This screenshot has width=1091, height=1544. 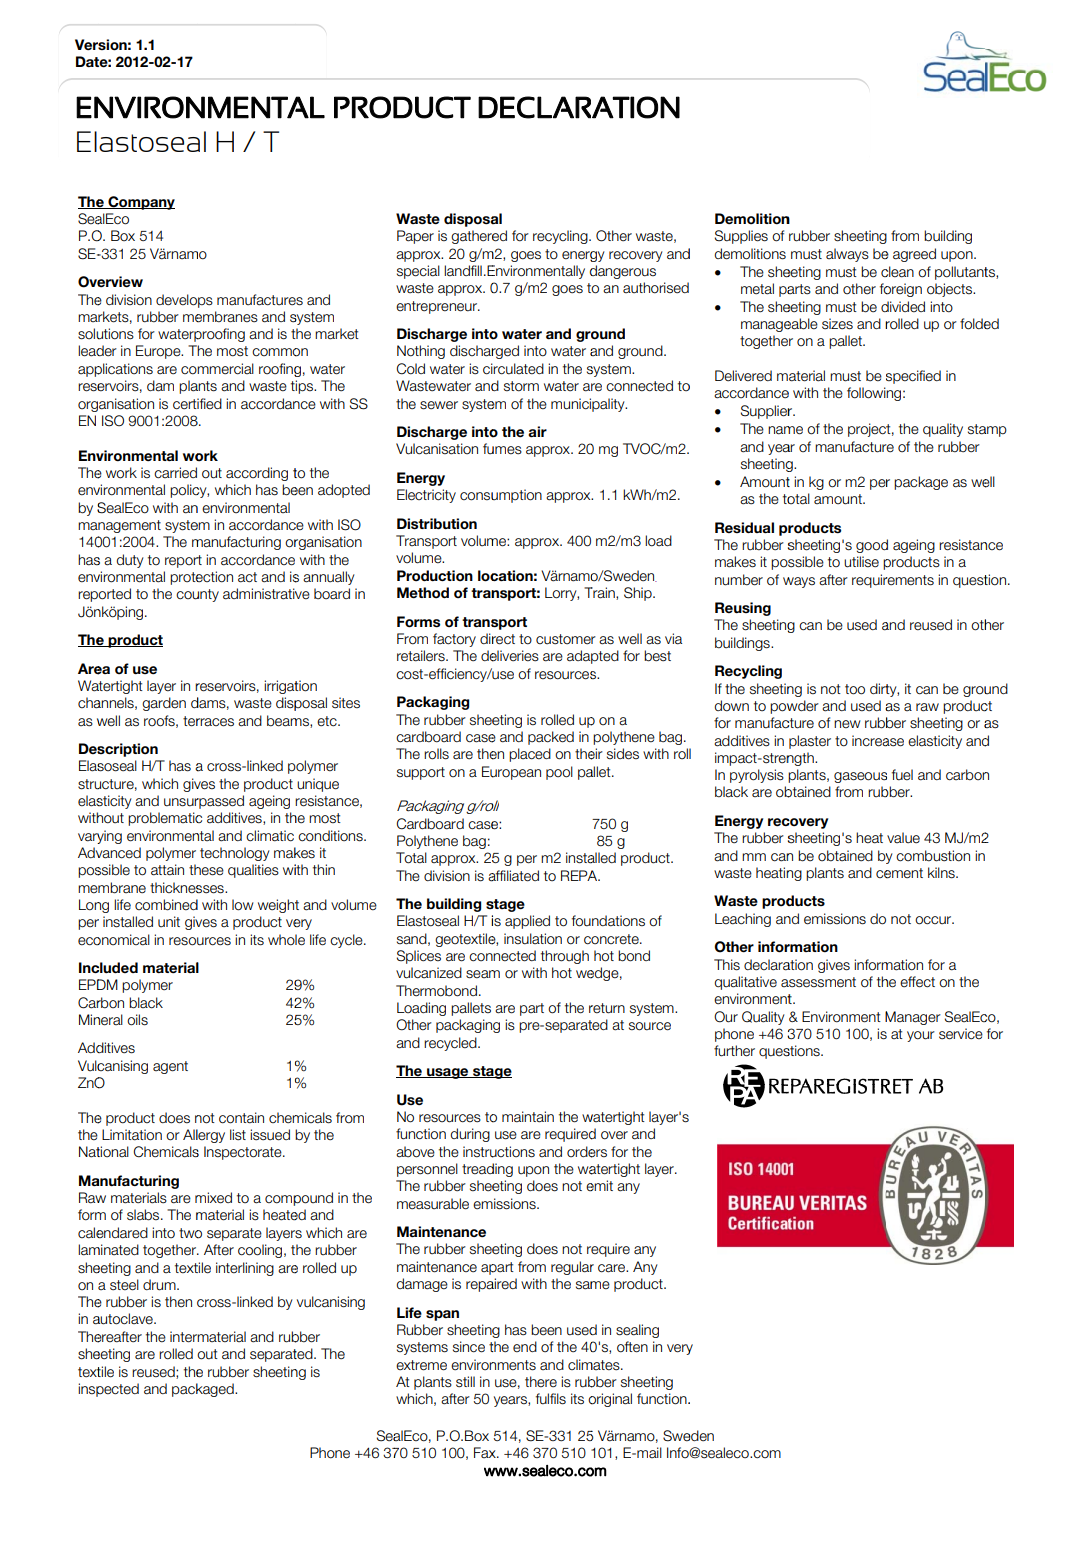 I want to click on ada, so click(x=579, y=656).
